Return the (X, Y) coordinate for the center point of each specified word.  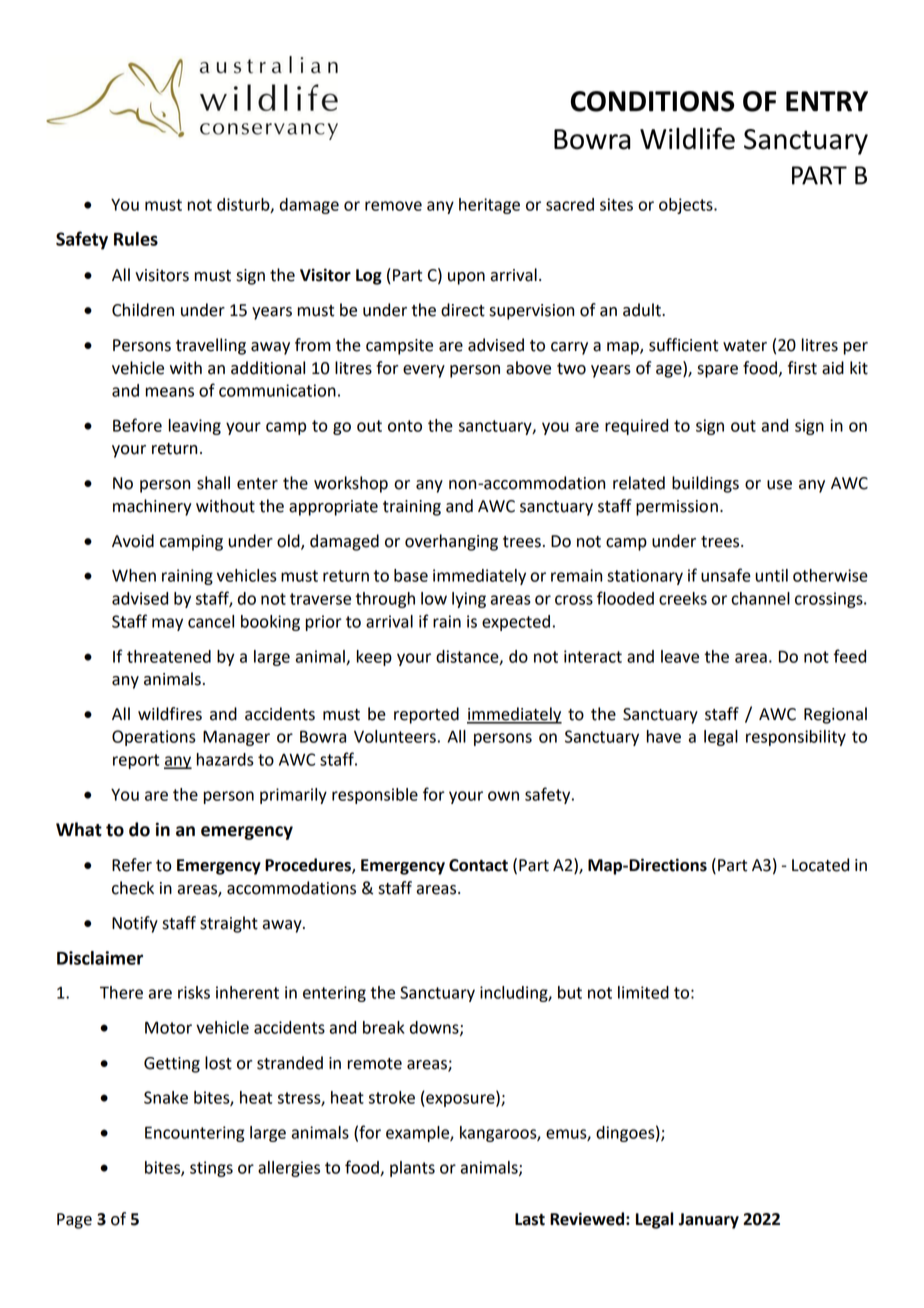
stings (211, 1169)
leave (680, 656)
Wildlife (687, 138)
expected (516, 623)
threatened (169, 656)
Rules (136, 239)
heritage (489, 206)
